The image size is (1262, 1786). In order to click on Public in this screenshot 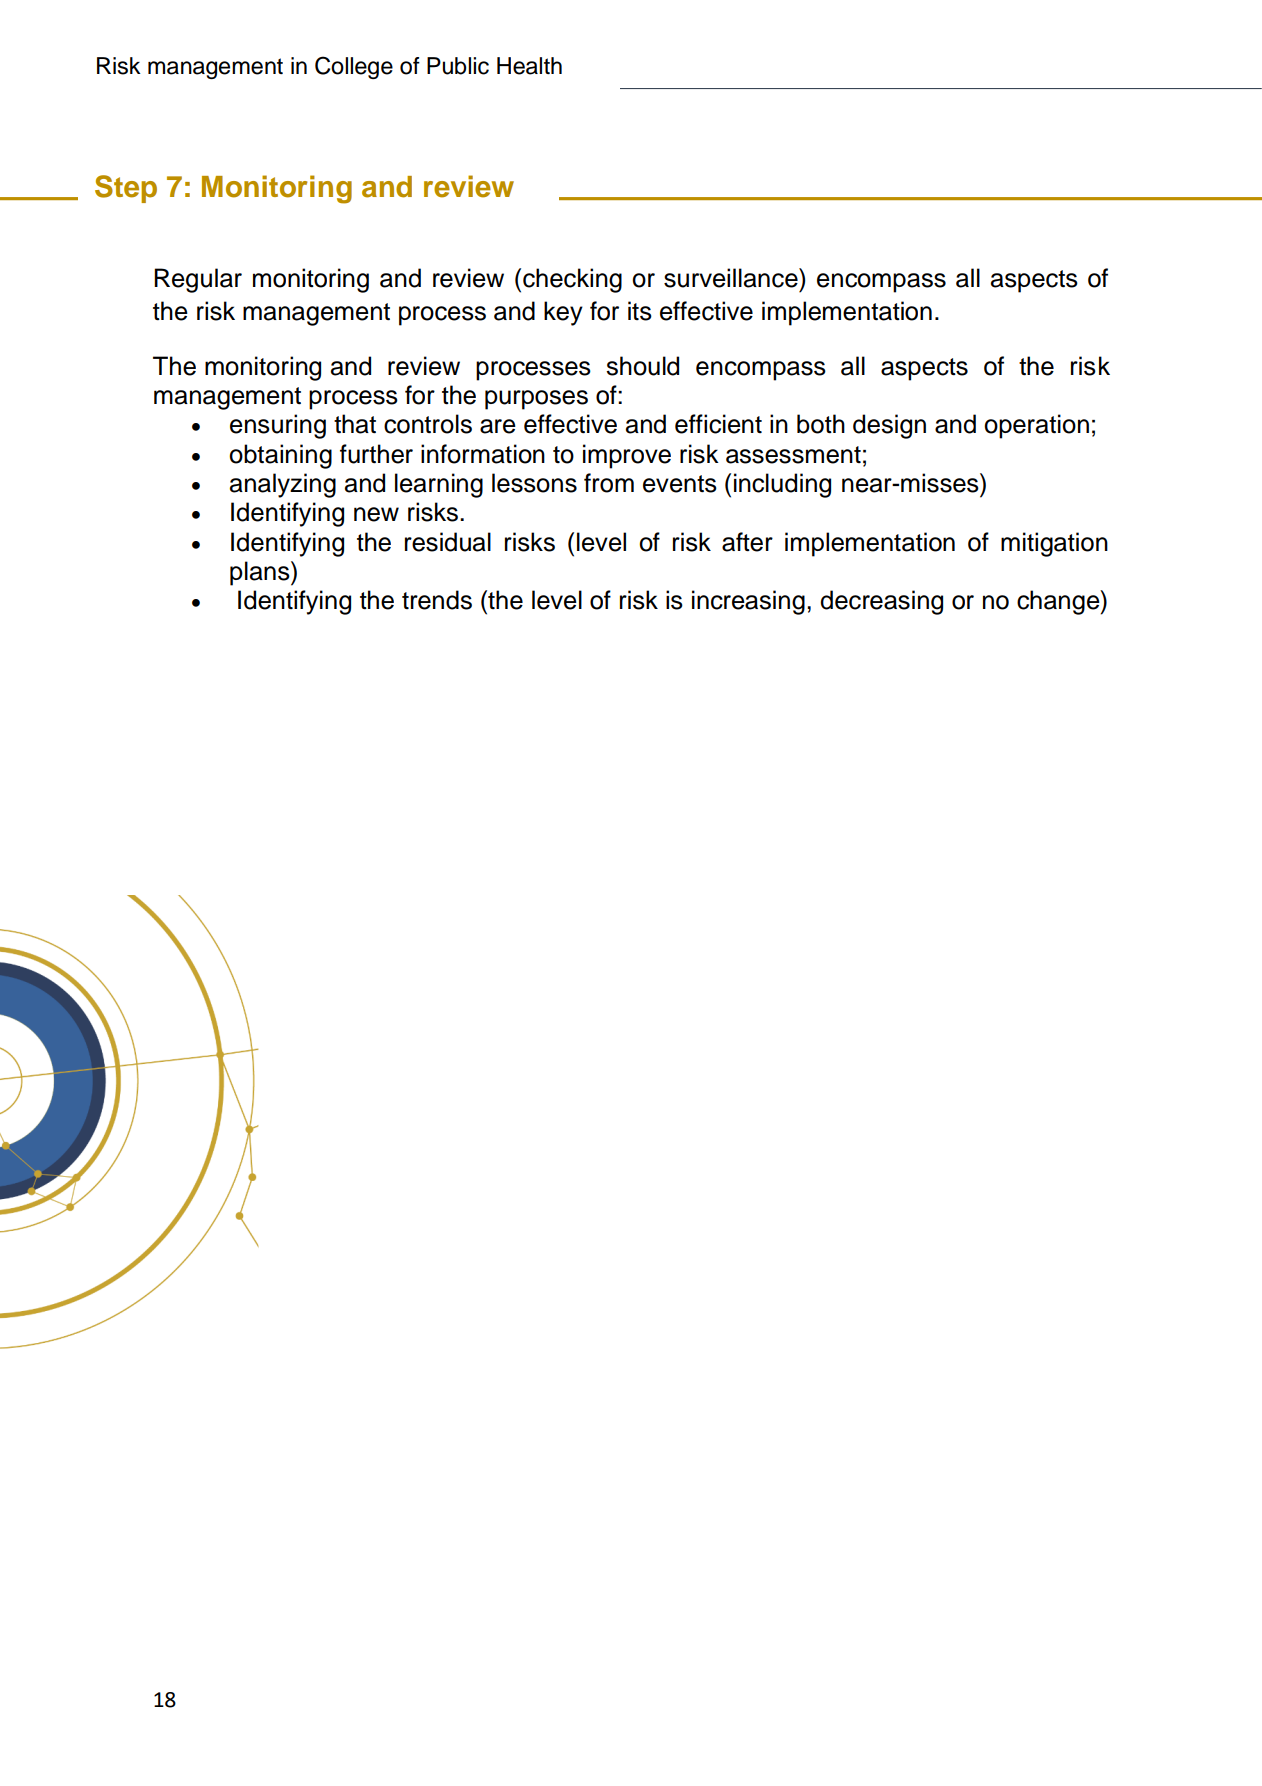, I will do `click(458, 66)`.
